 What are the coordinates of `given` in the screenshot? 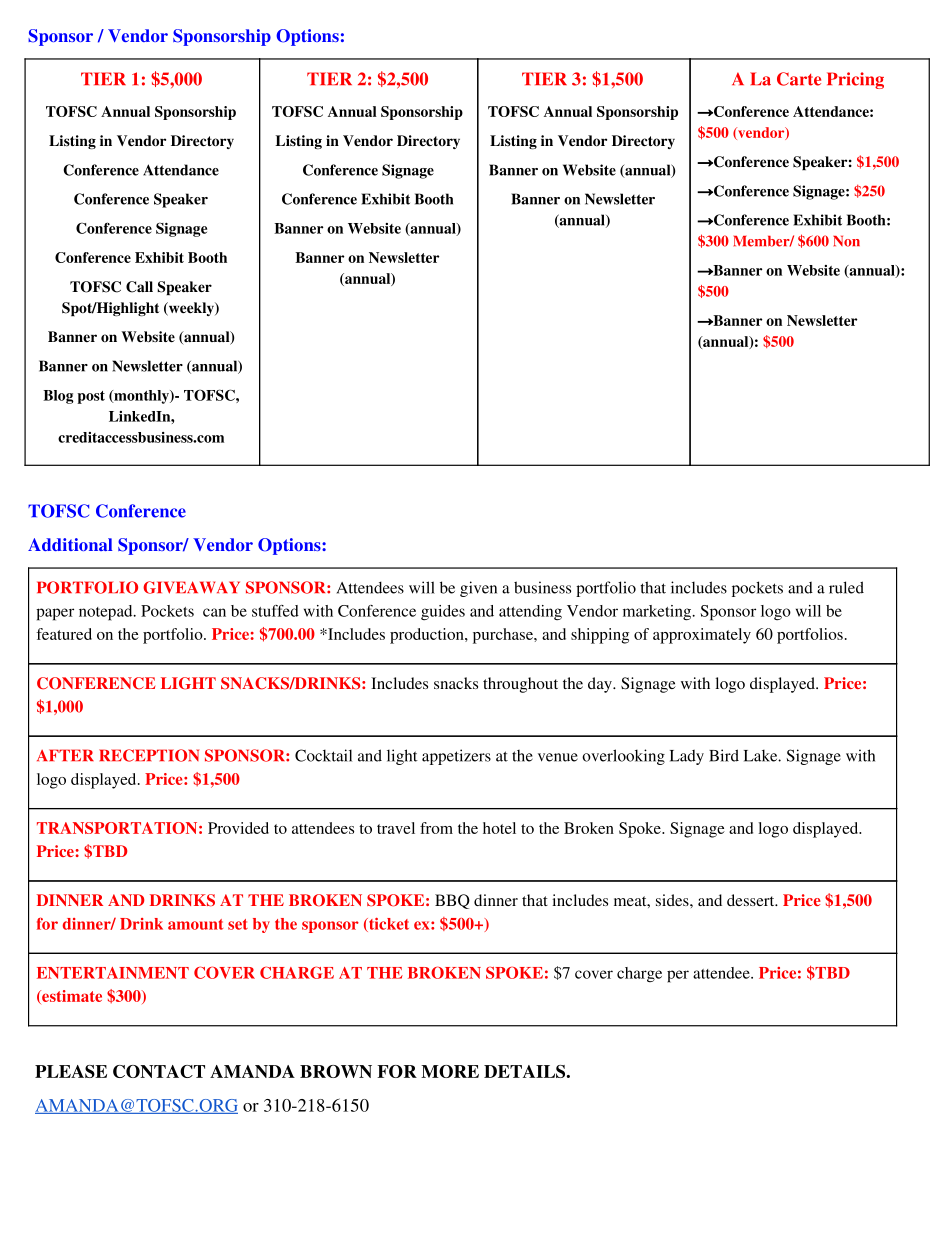 It's located at (478, 589).
